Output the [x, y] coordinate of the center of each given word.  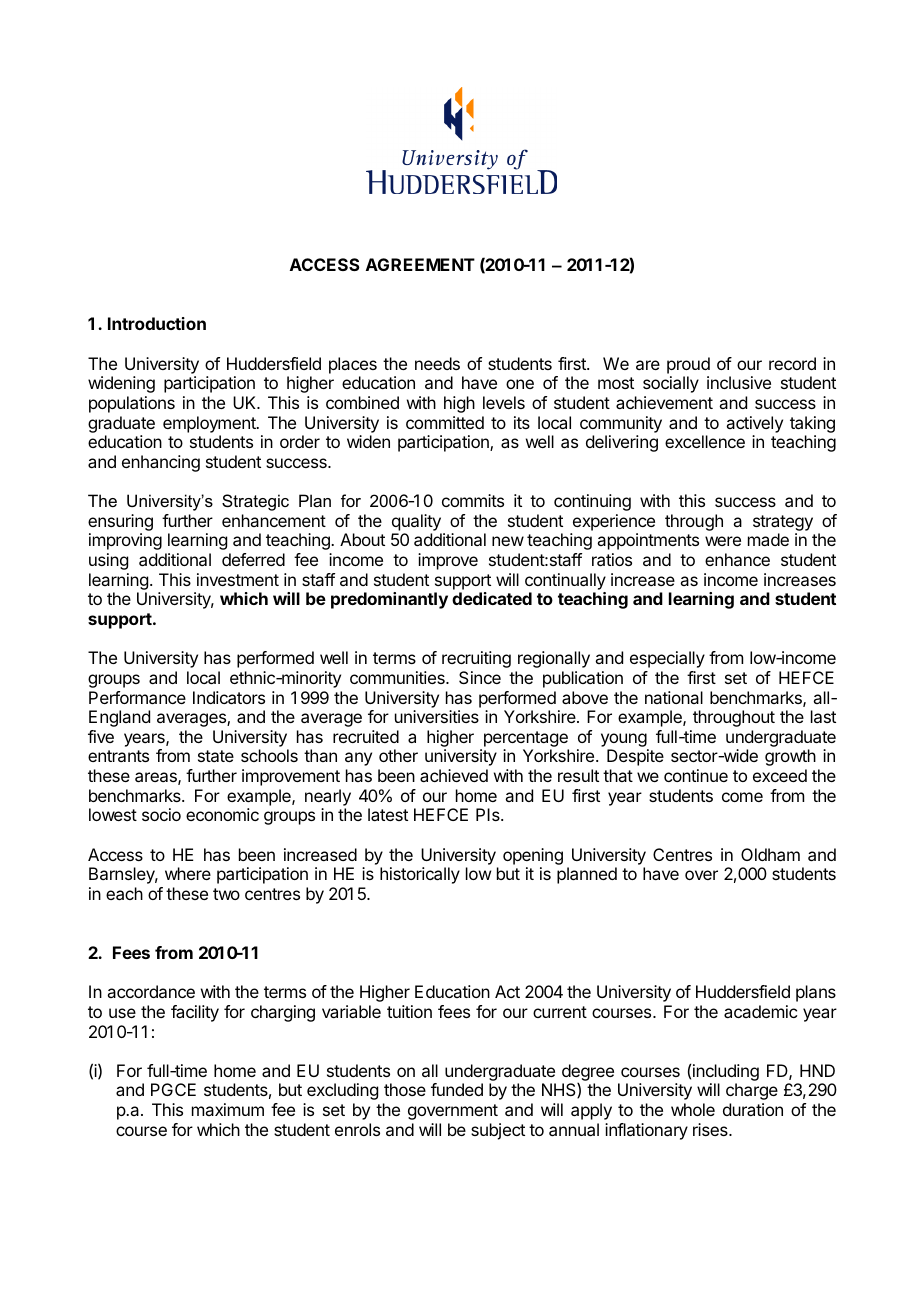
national [674, 697]
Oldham [770, 854]
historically [420, 875]
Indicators [229, 697]
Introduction [157, 323]
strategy [783, 523]
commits [473, 500]
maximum [228, 1109]
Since [480, 677]
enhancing [161, 463]
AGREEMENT [420, 264]
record [792, 363]
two [226, 894]
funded [457, 1089]
